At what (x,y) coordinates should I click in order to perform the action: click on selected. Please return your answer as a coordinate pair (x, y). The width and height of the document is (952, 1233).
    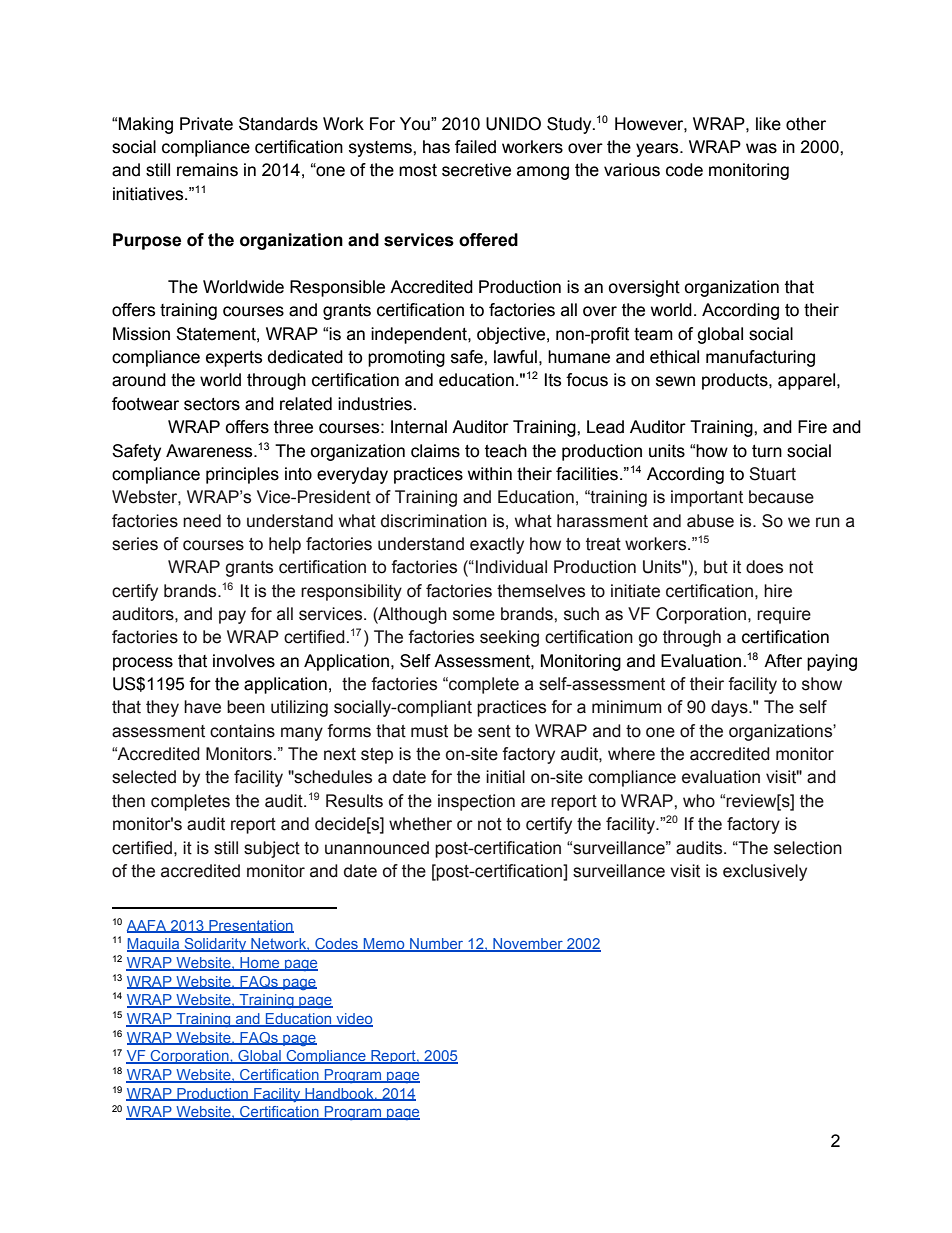
    Looking at the image, I should click on (144, 777).
